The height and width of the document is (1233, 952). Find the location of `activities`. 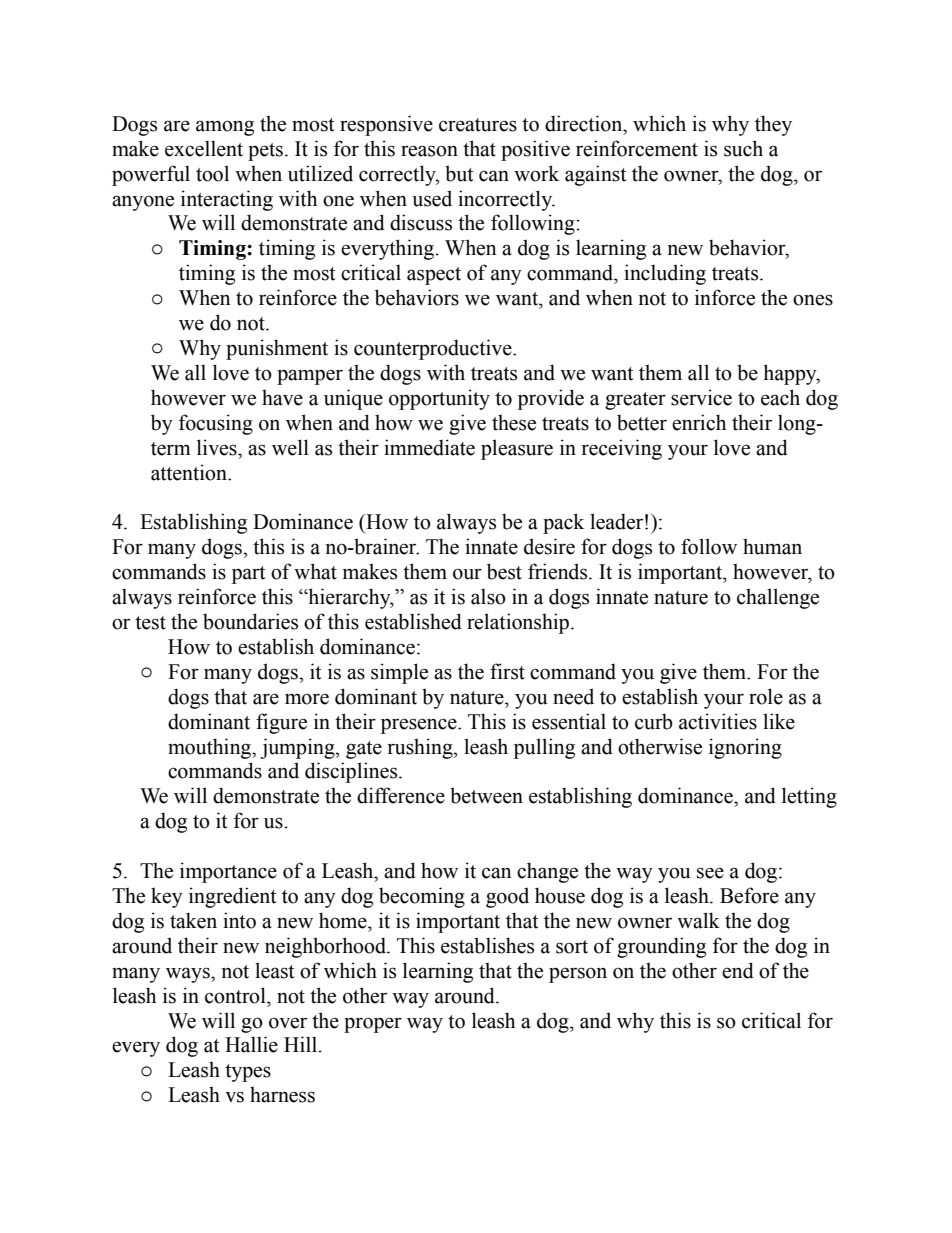

activities is located at coordinates (718, 721).
